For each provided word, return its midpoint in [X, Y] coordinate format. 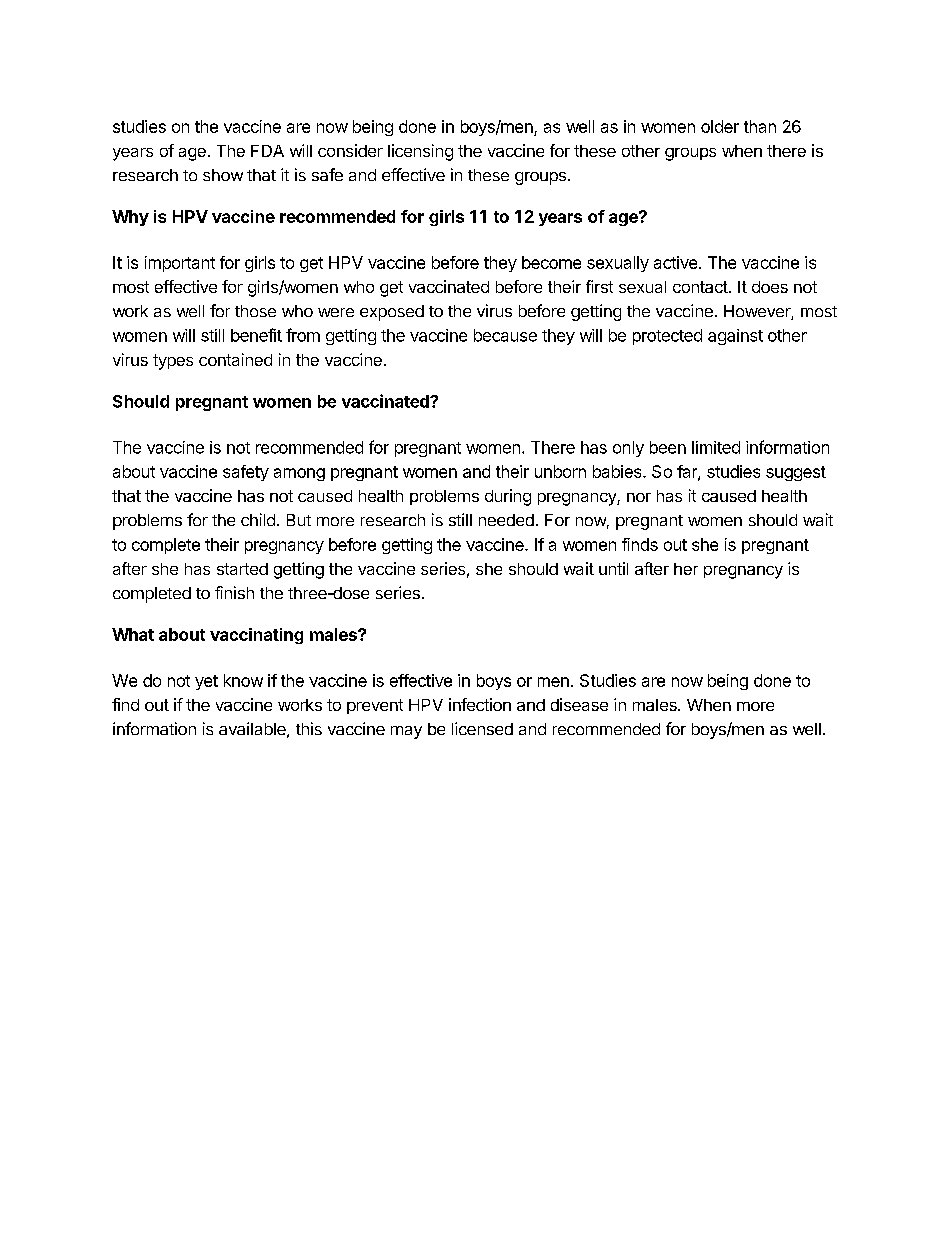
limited [716, 447]
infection [480, 704]
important [180, 264]
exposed [392, 313]
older [720, 126]
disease [579, 704]
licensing [420, 152]
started [242, 569]
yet [206, 682]
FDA [267, 151]
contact [700, 287]
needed [506, 520]
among [299, 474]
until [613, 568]
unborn [560, 471]
